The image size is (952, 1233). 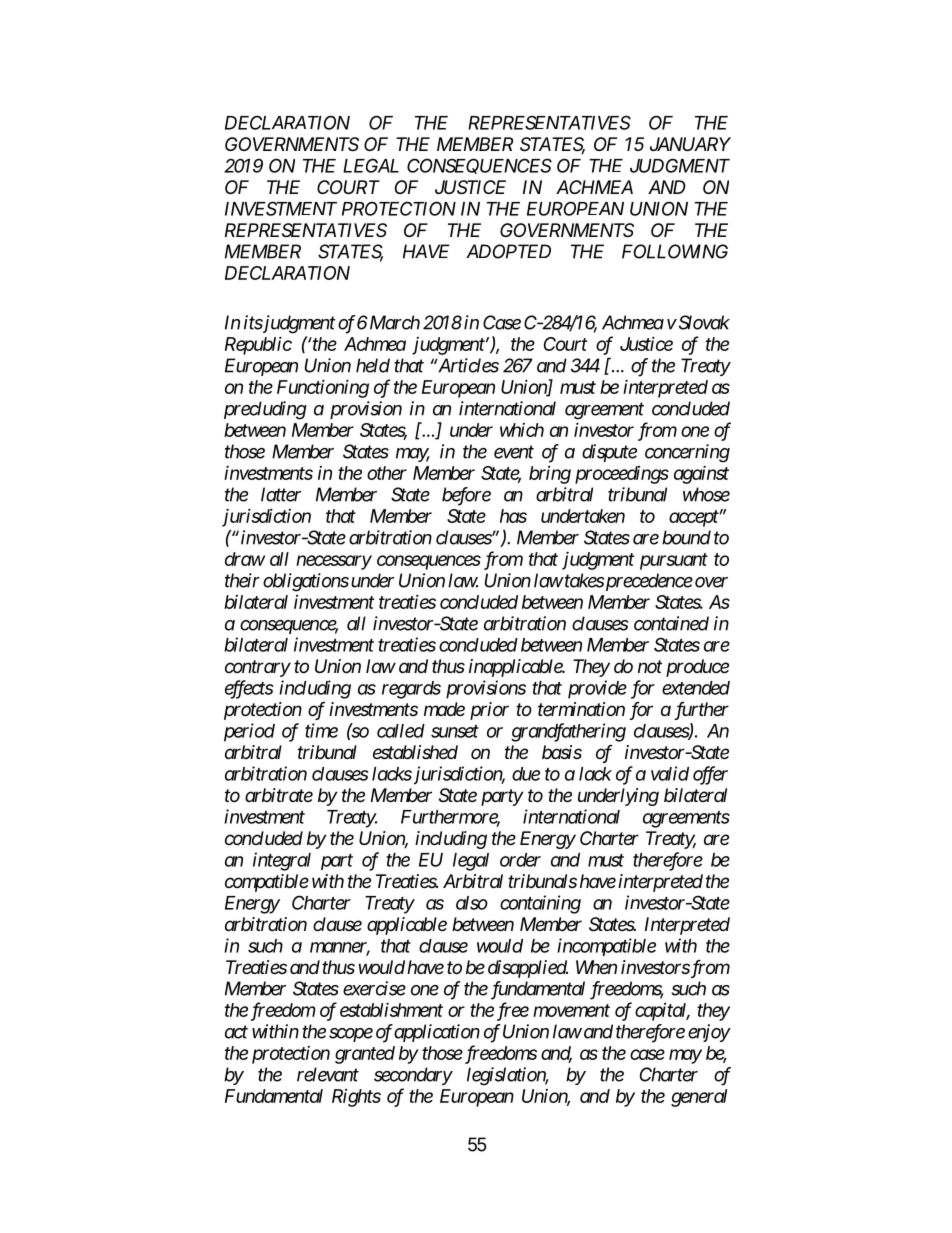 I want to click on held, so click(x=373, y=365).
